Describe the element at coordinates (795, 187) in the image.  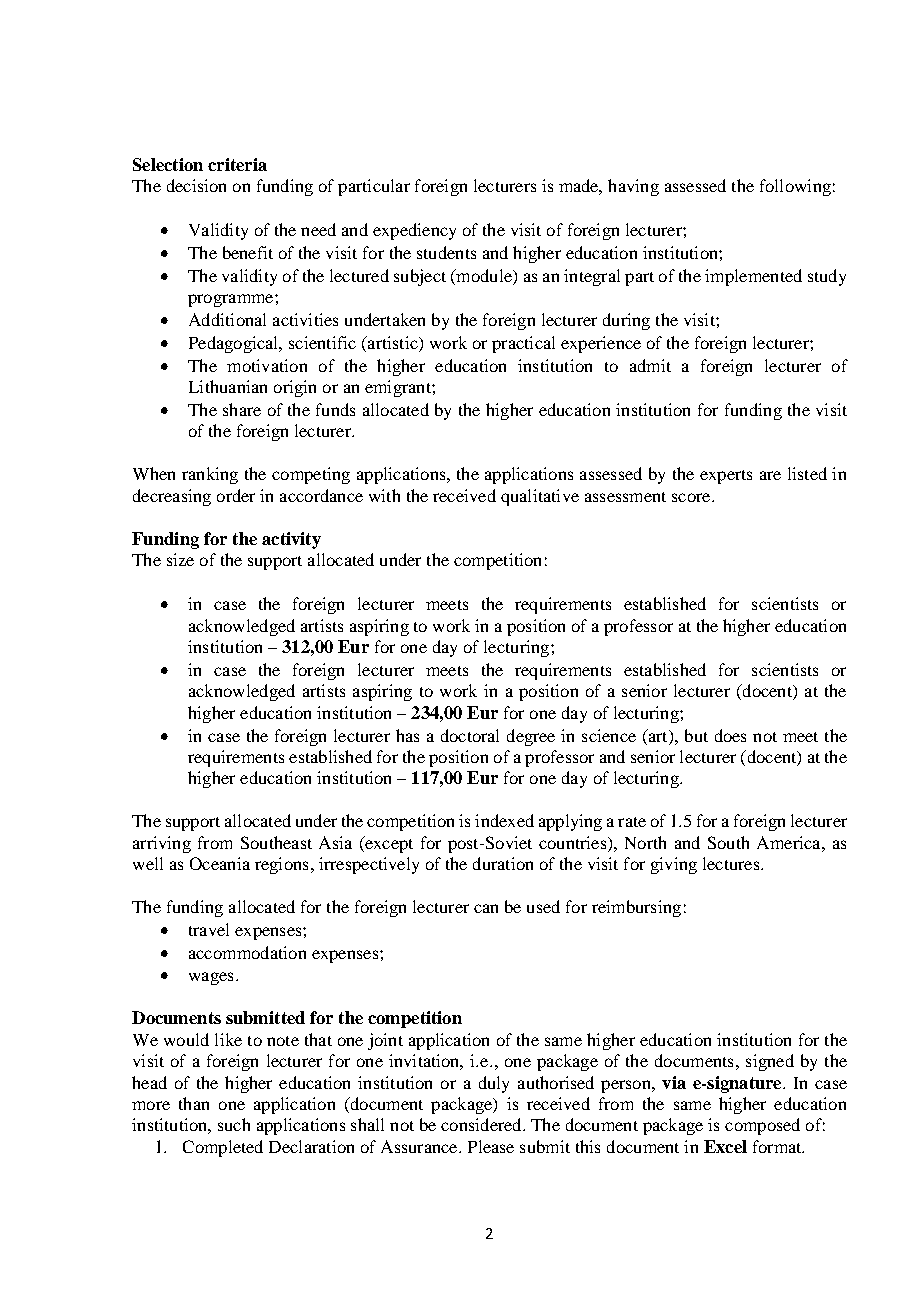
I see `following` at that location.
